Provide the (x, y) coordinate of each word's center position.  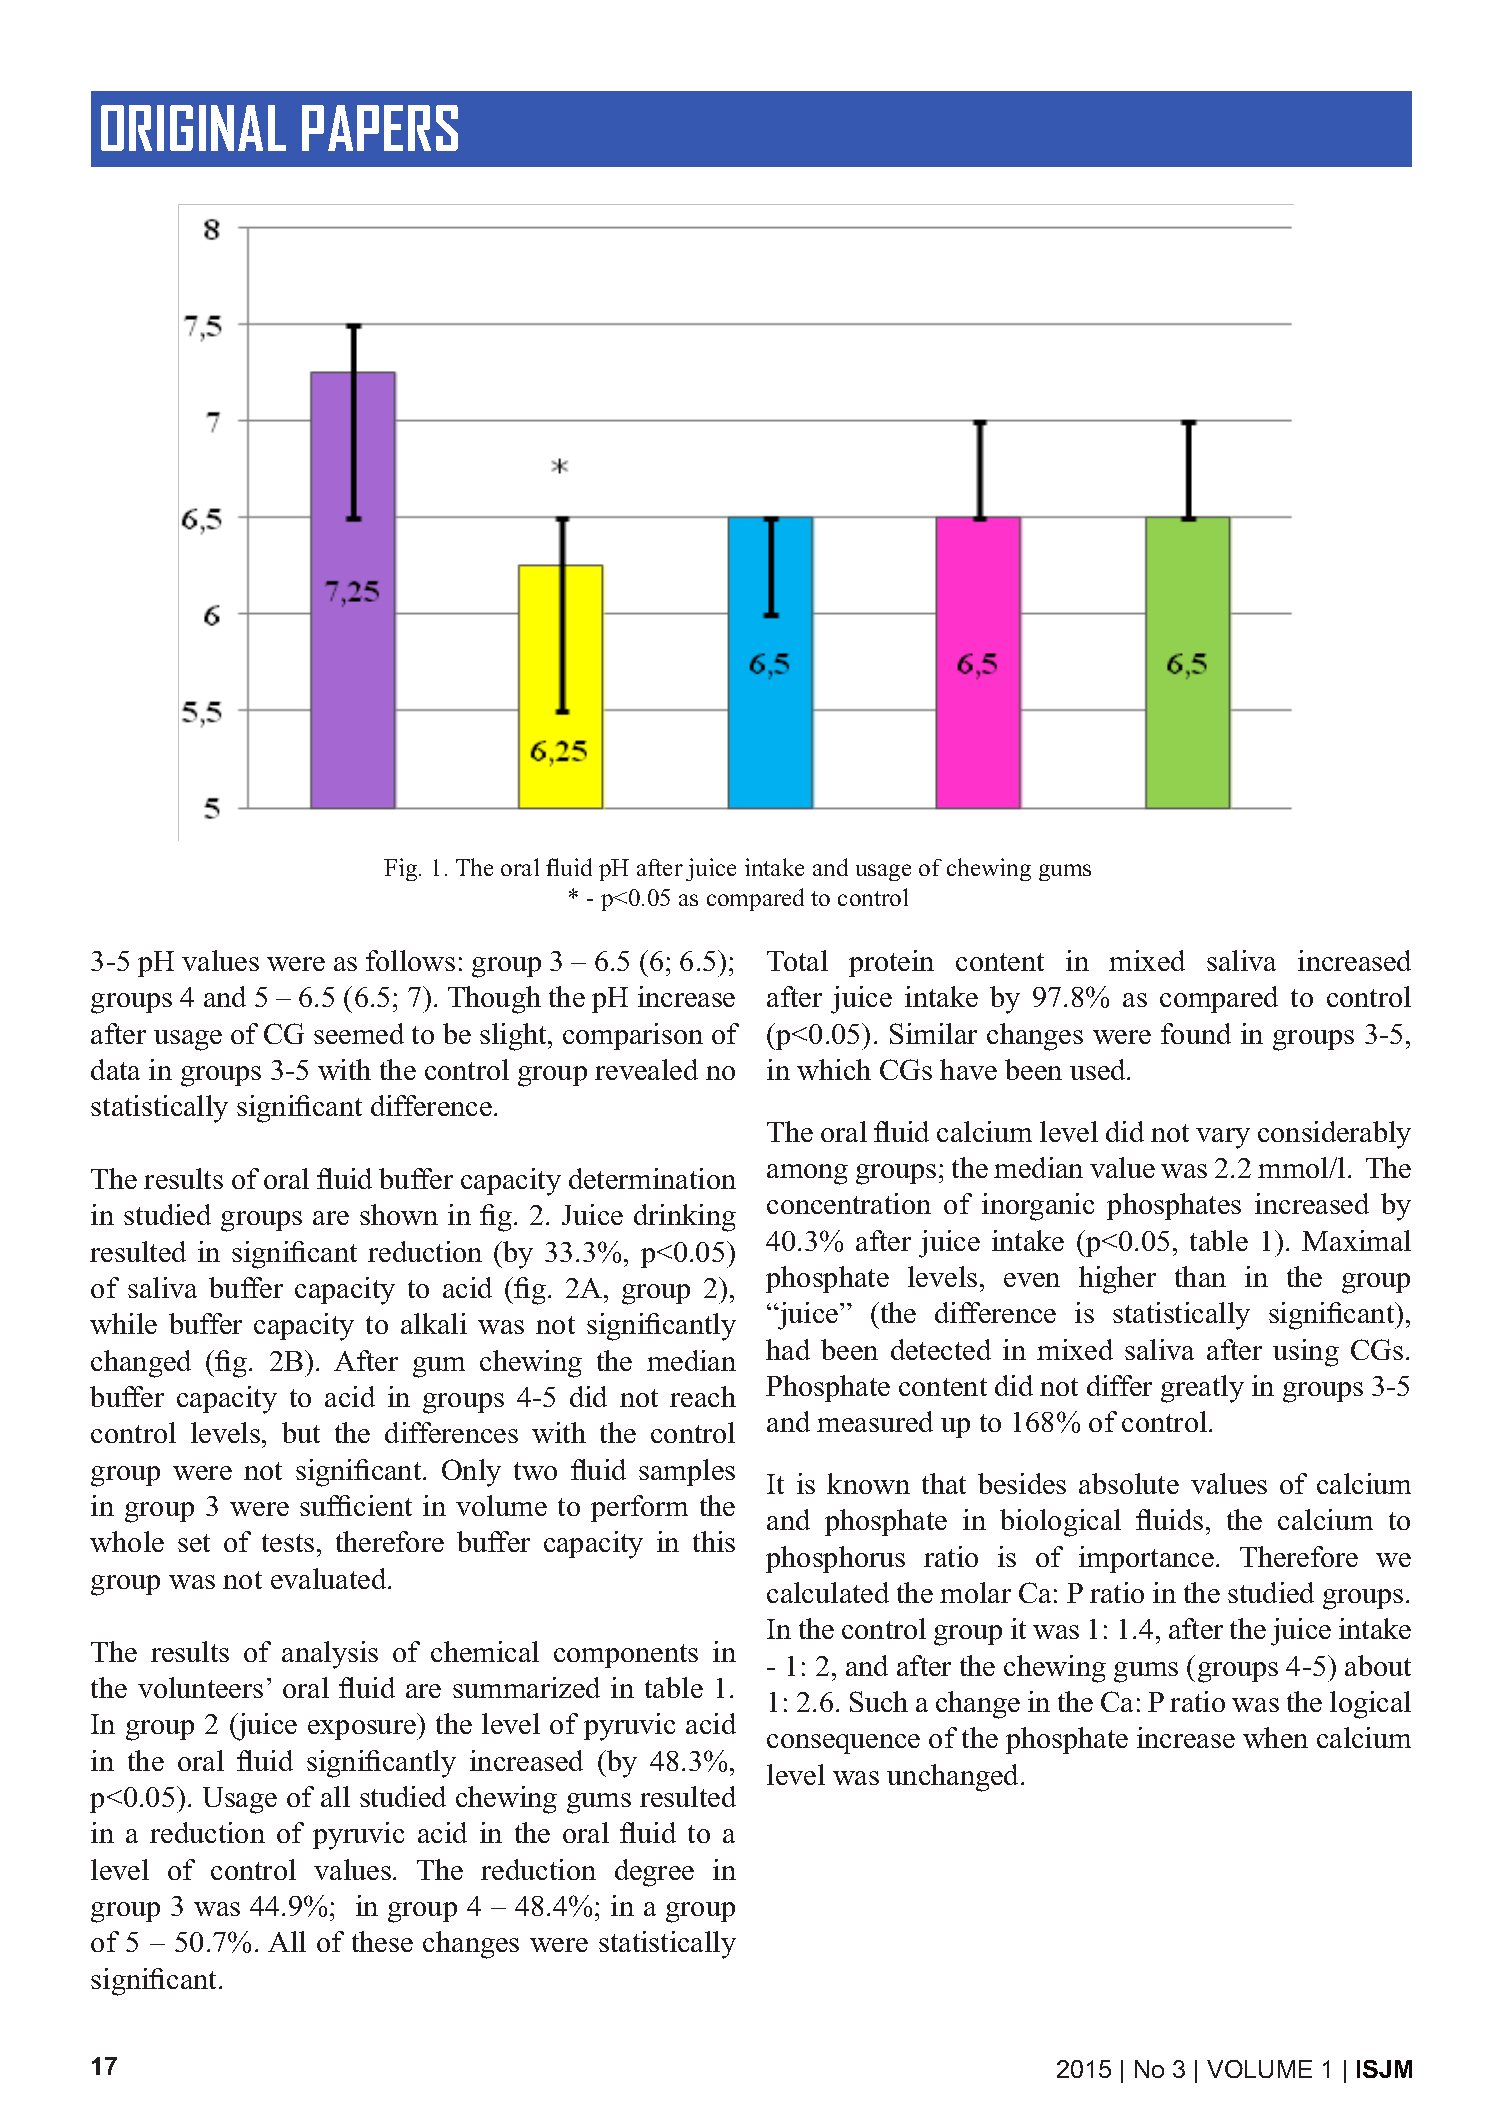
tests (288, 1543)
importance (1146, 1559)
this (714, 1541)
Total (797, 960)
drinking (685, 1218)
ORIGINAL (193, 128)
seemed (359, 1033)
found (1196, 1033)
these (382, 1941)
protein (891, 963)
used (1099, 1069)
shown (399, 1214)
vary (1223, 1138)
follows (410, 960)
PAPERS (380, 128)
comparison (633, 1036)
